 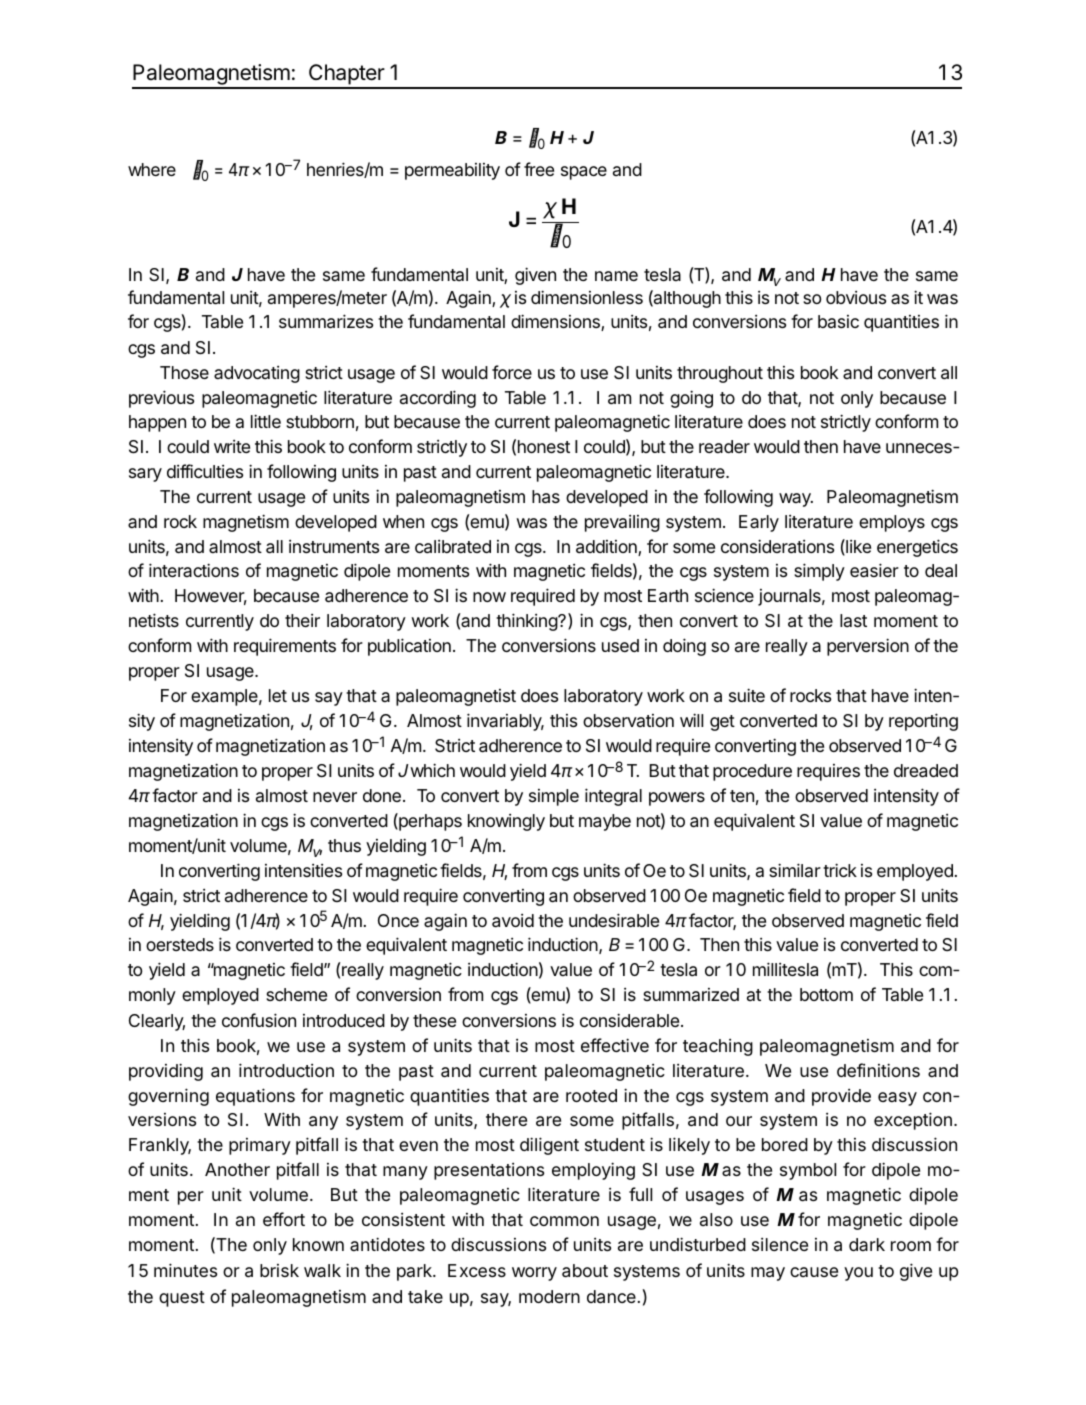 What do you see at coordinates (505, 722) in the screenshot?
I see `invariably` at bounding box center [505, 722].
